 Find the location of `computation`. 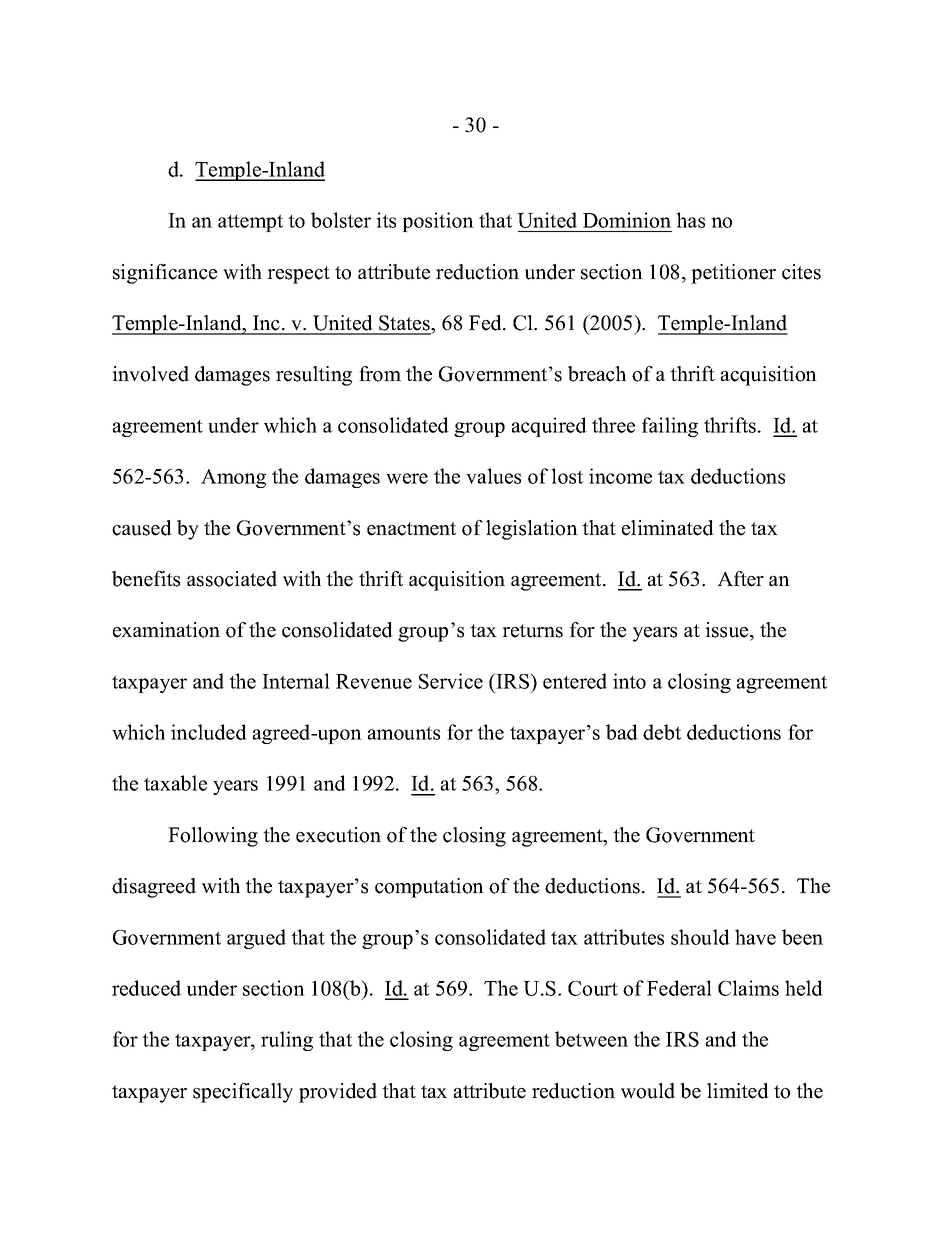

computation is located at coordinates (429, 888).
